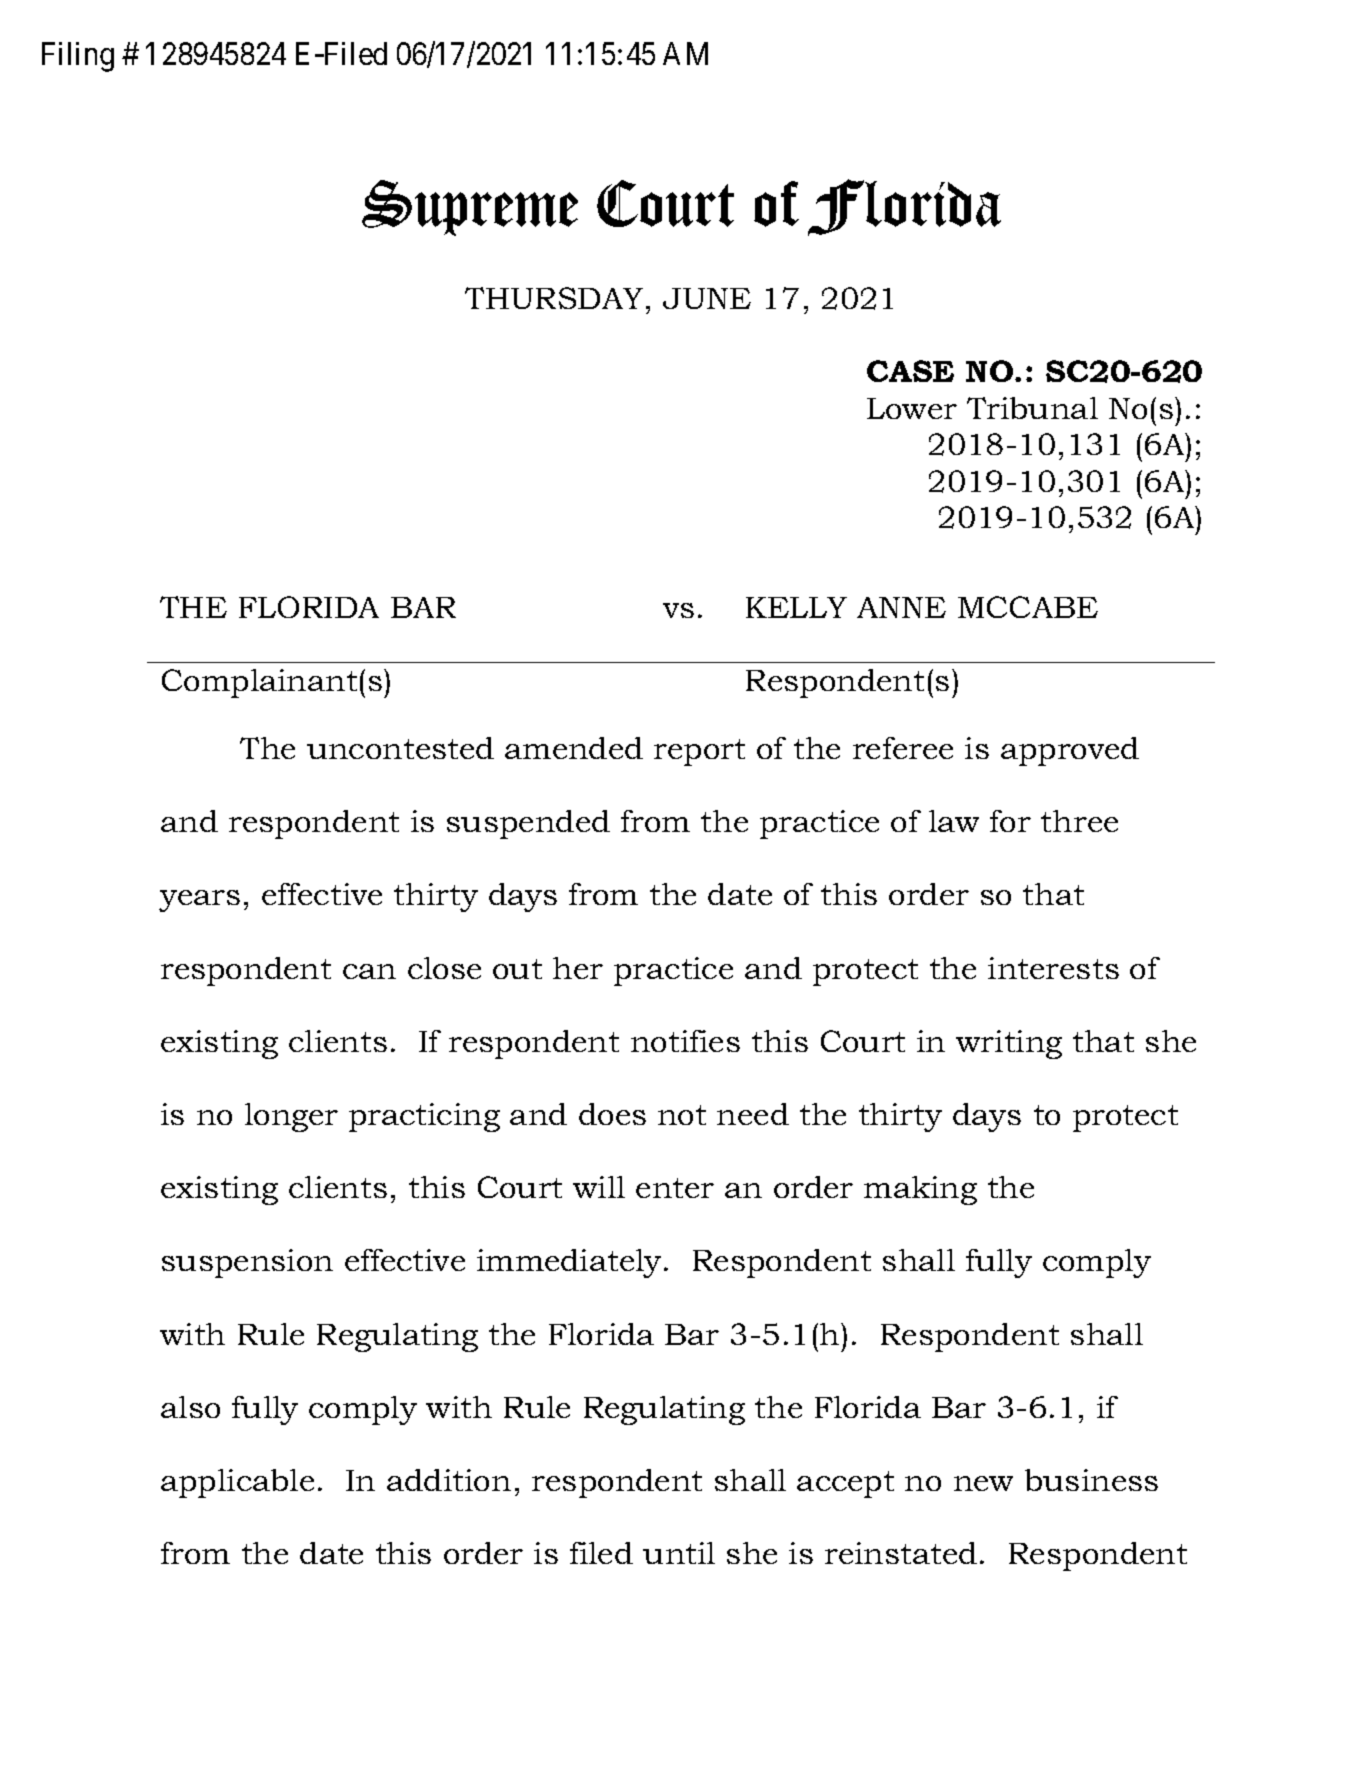 The height and width of the screenshot is (1765, 1364). I want to click on Filing, so click(78, 57).
